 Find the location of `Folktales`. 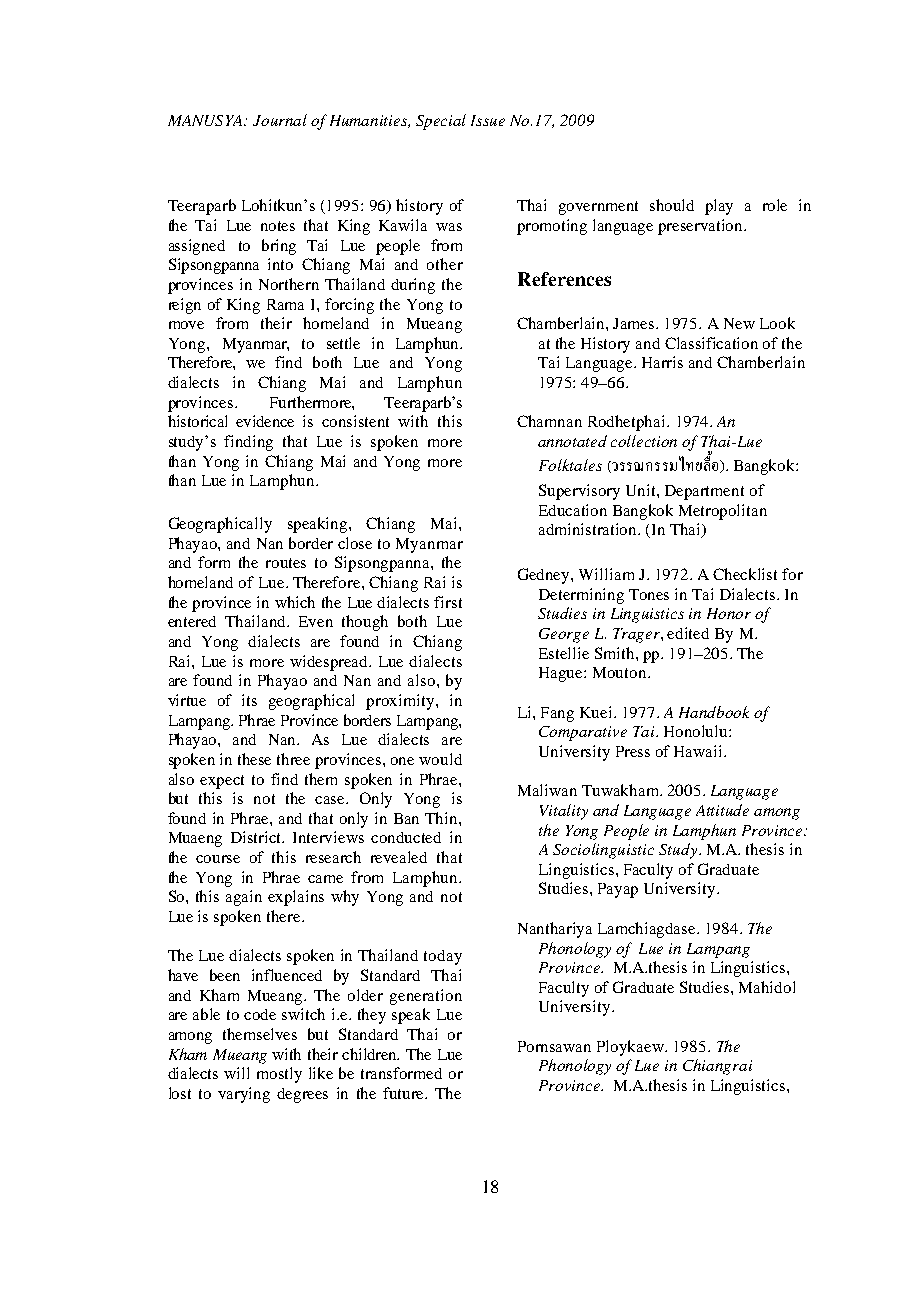

Folktales is located at coordinates (570, 465).
